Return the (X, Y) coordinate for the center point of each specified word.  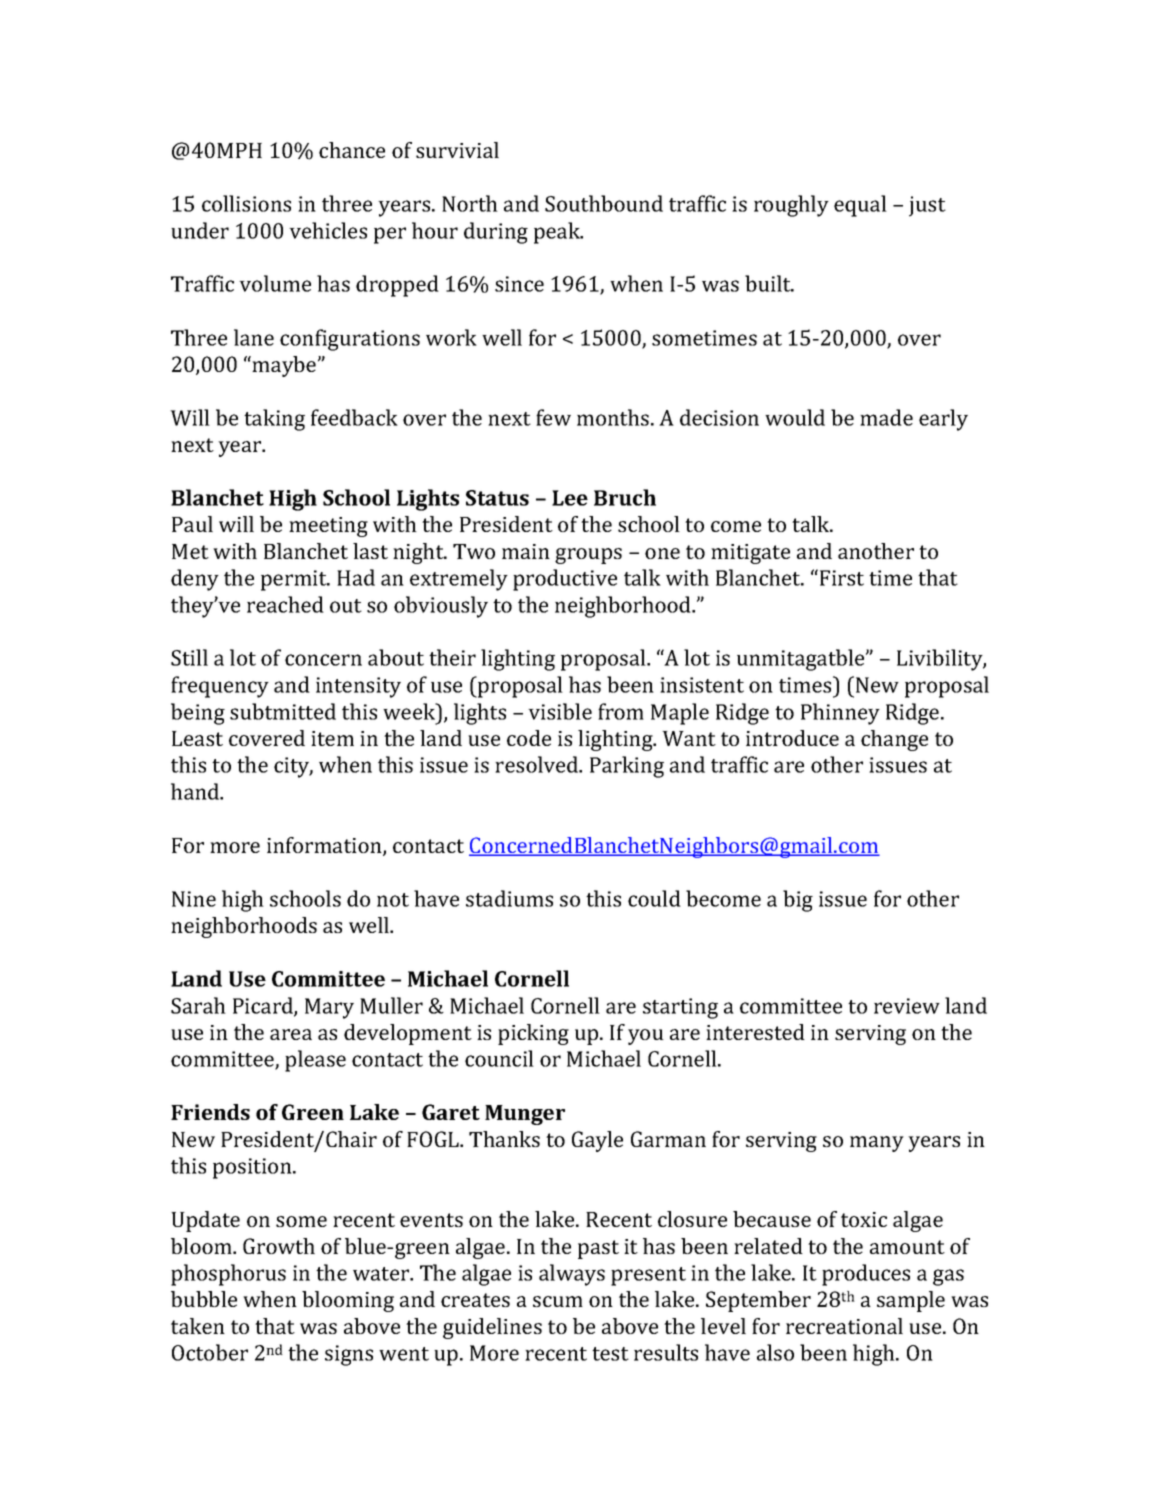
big (798, 901)
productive (565, 580)
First (842, 578)
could (654, 898)
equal (860, 206)
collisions (246, 203)
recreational (844, 1326)
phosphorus (228, 1275)
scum (558, 1301)
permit (295, 580)
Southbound (604, 203)
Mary (329, 1008)
